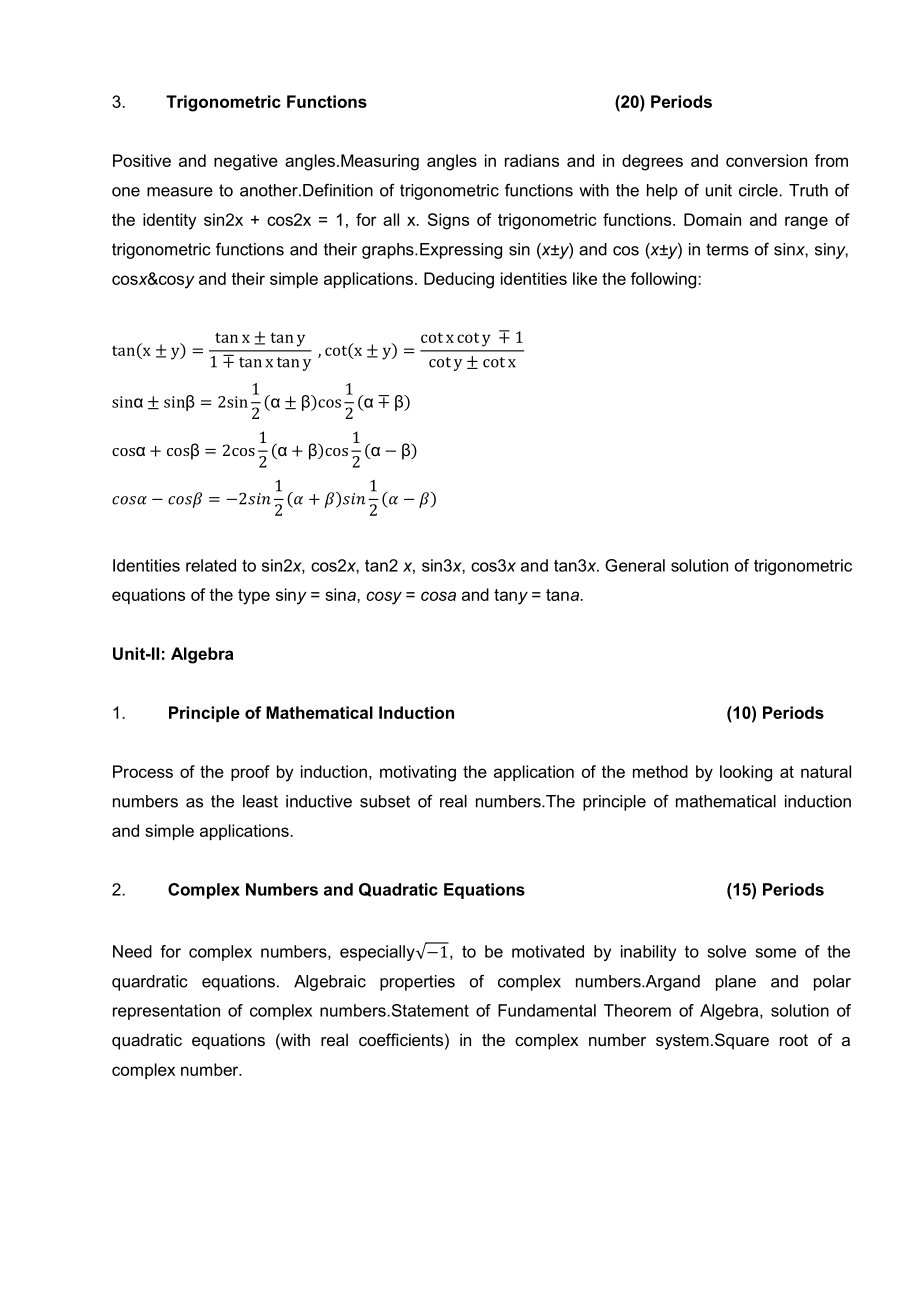 Image resolution: width=924 pixels, height=1308 pixels. What do you see at coordinates (418, 773) in the screenshot?
I see `motivating` at bounding box center [418, 773].
